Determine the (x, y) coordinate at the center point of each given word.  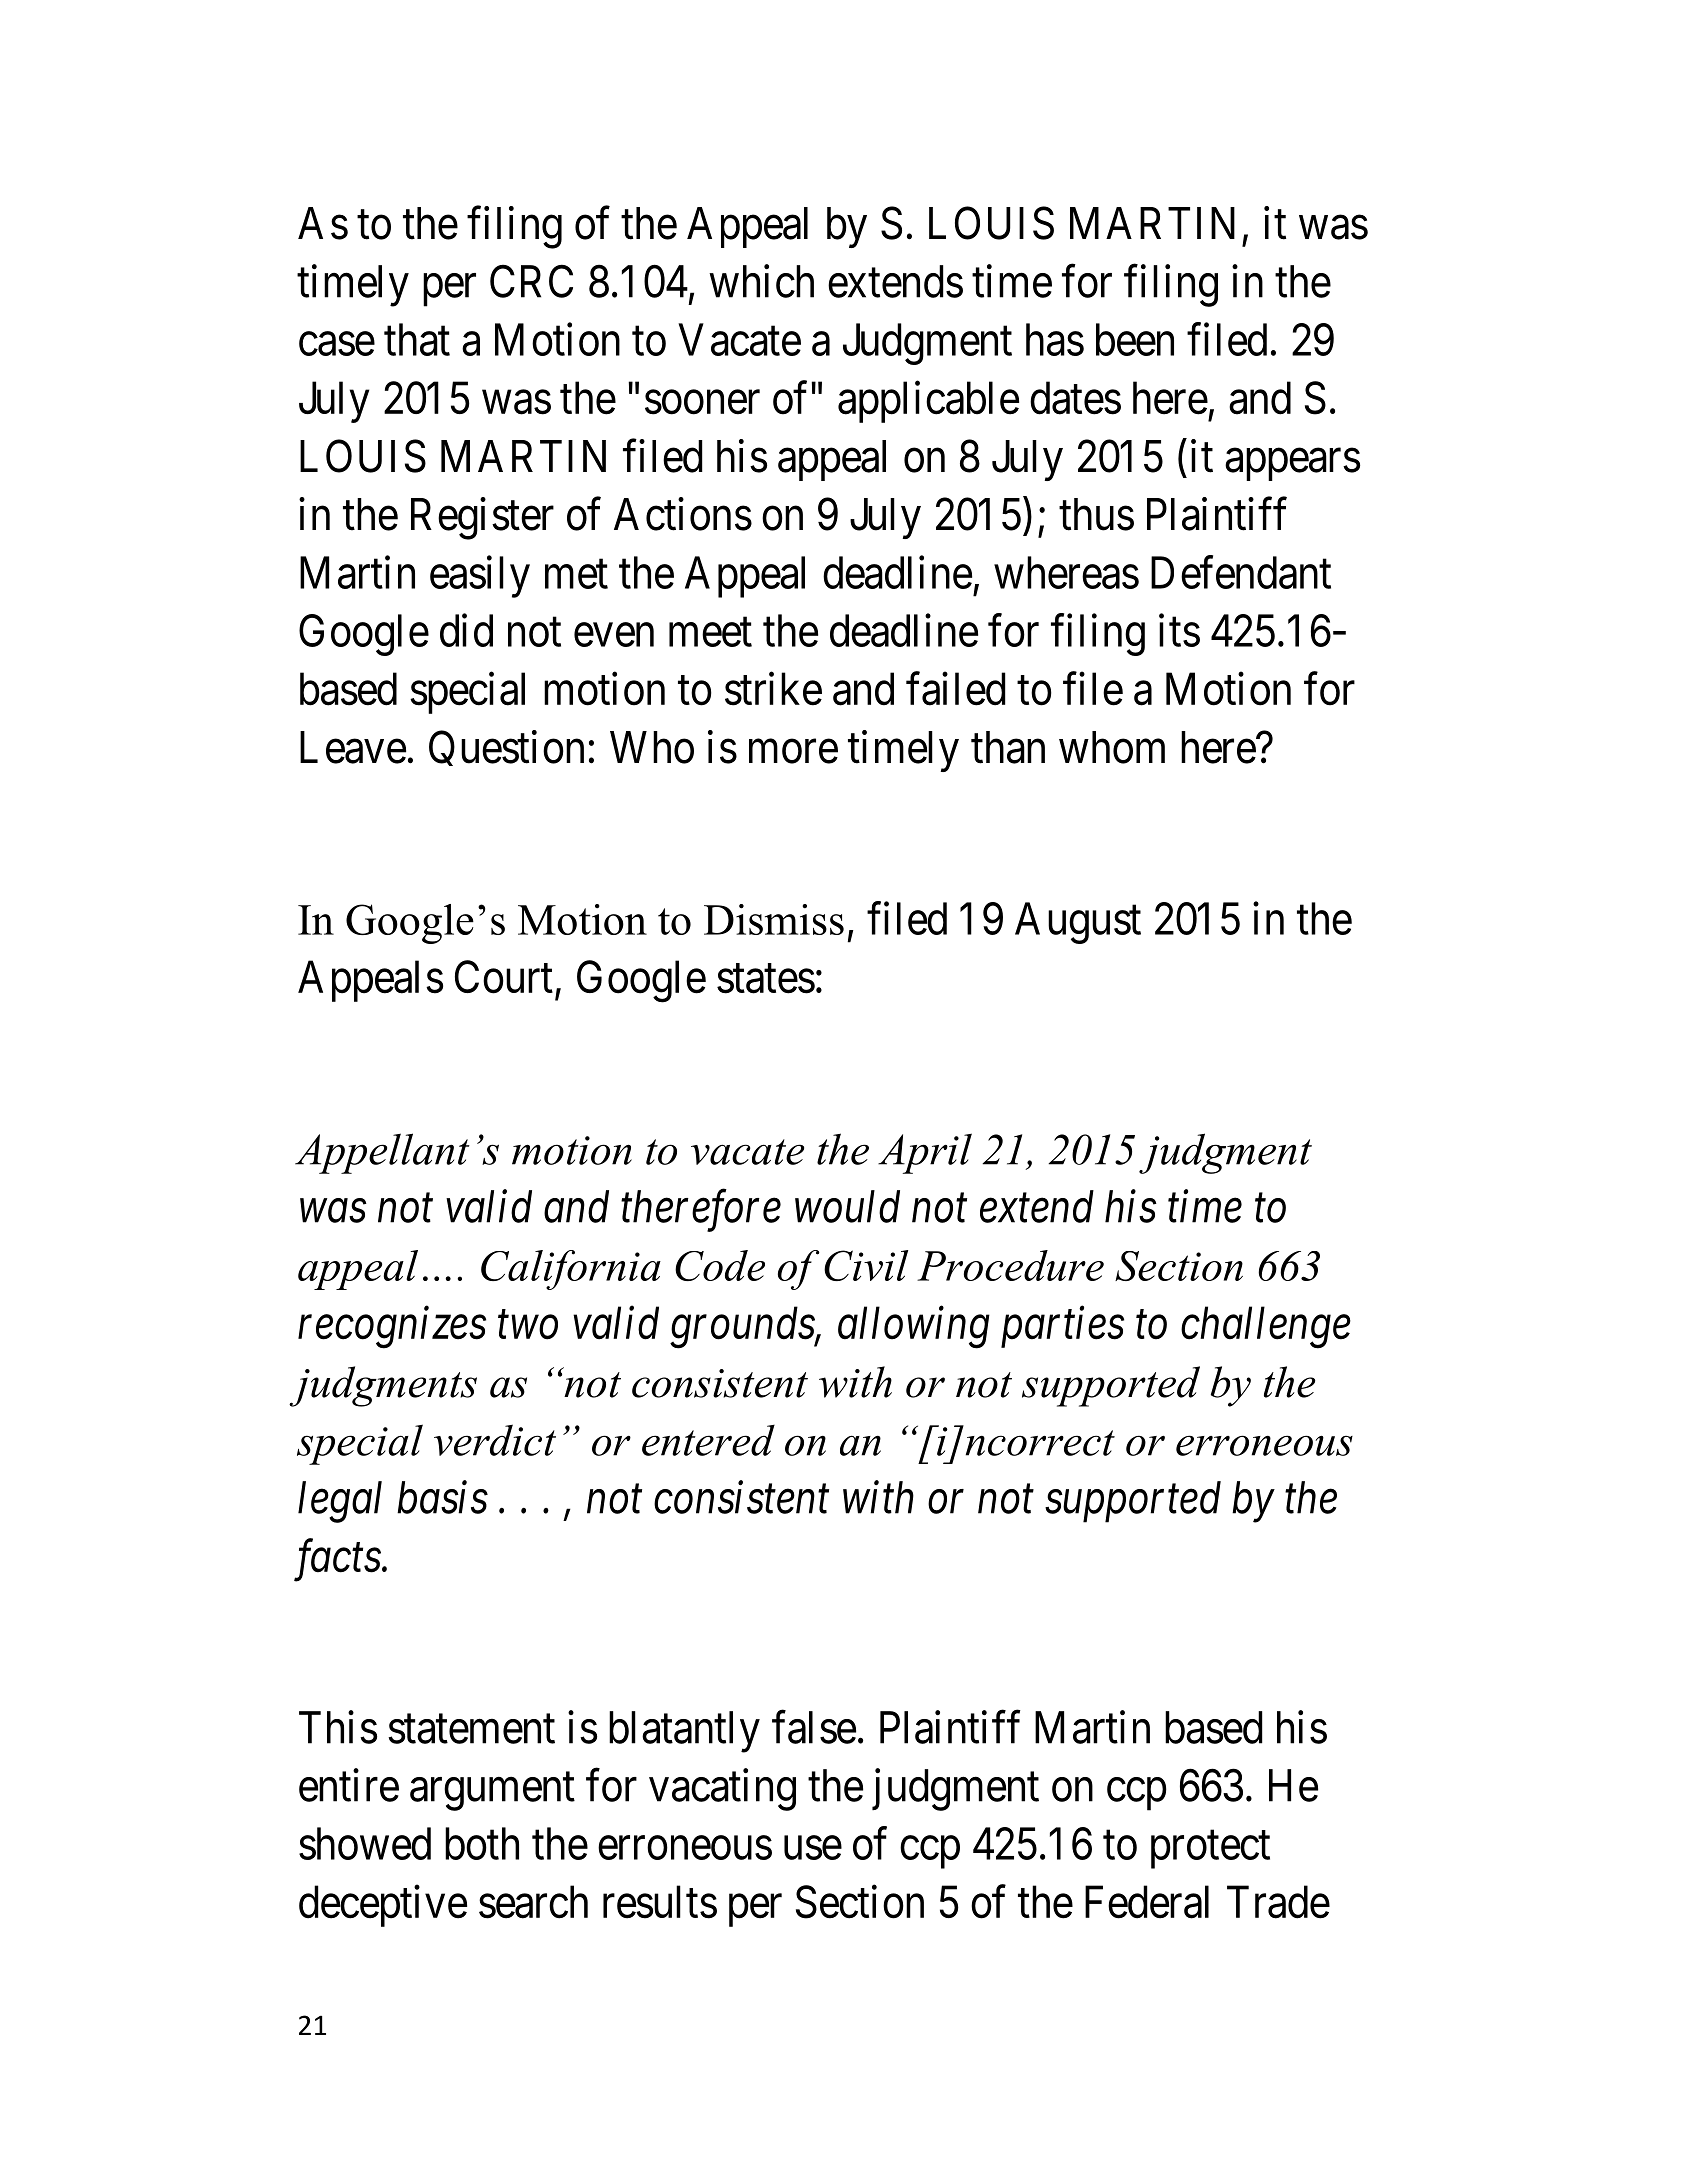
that (417, 339)
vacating (722, 1790)
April (925, 1153)
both (482, 1843)
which (761, 281)
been (1135, 339)
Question (506, 748)
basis (442, 1497)
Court (504, 977)
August (1078, 923)
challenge (1266, 1327)
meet (710, 633)
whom (1112, 747)
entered (708, 1440)
